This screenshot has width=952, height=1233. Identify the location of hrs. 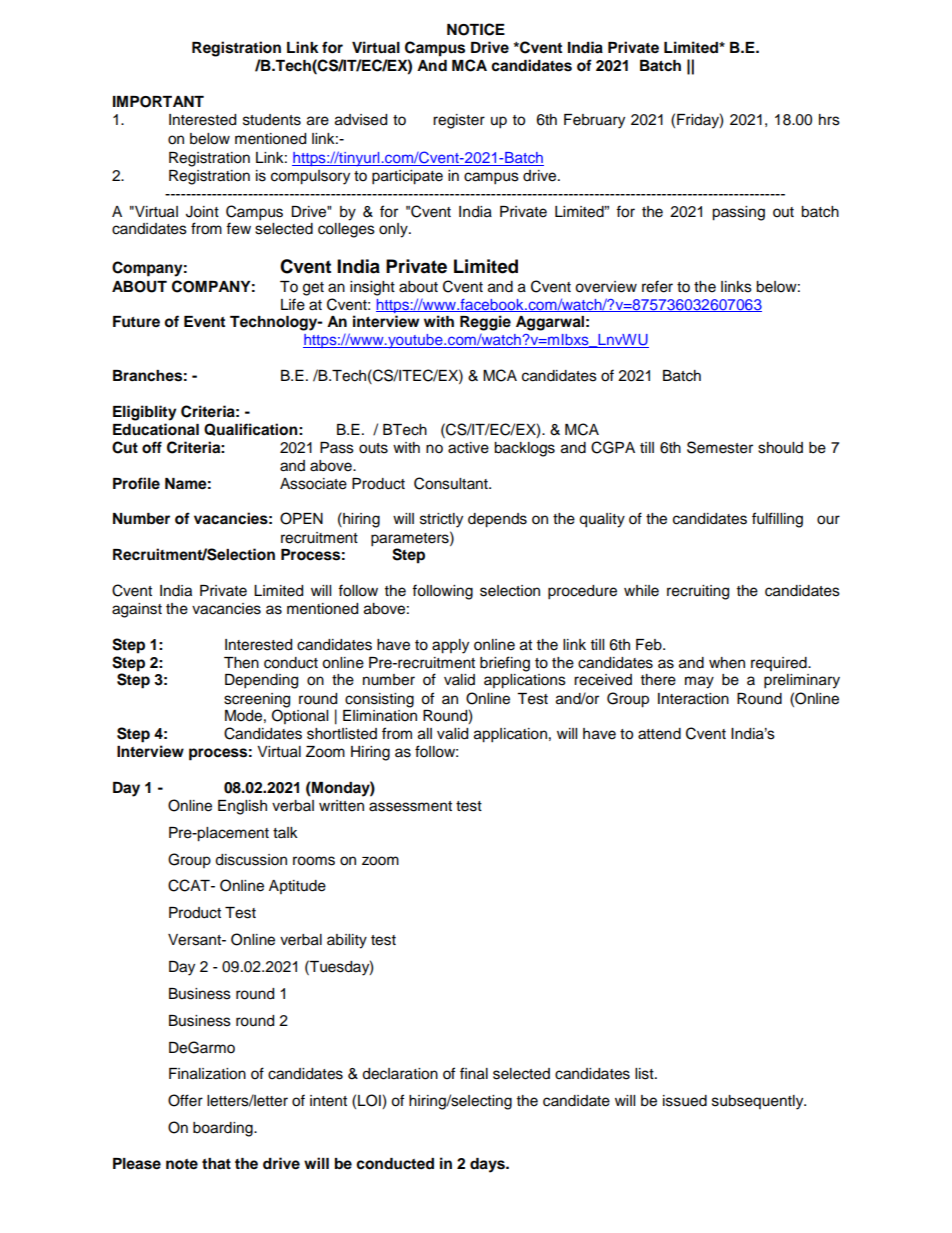
(829, 120).
